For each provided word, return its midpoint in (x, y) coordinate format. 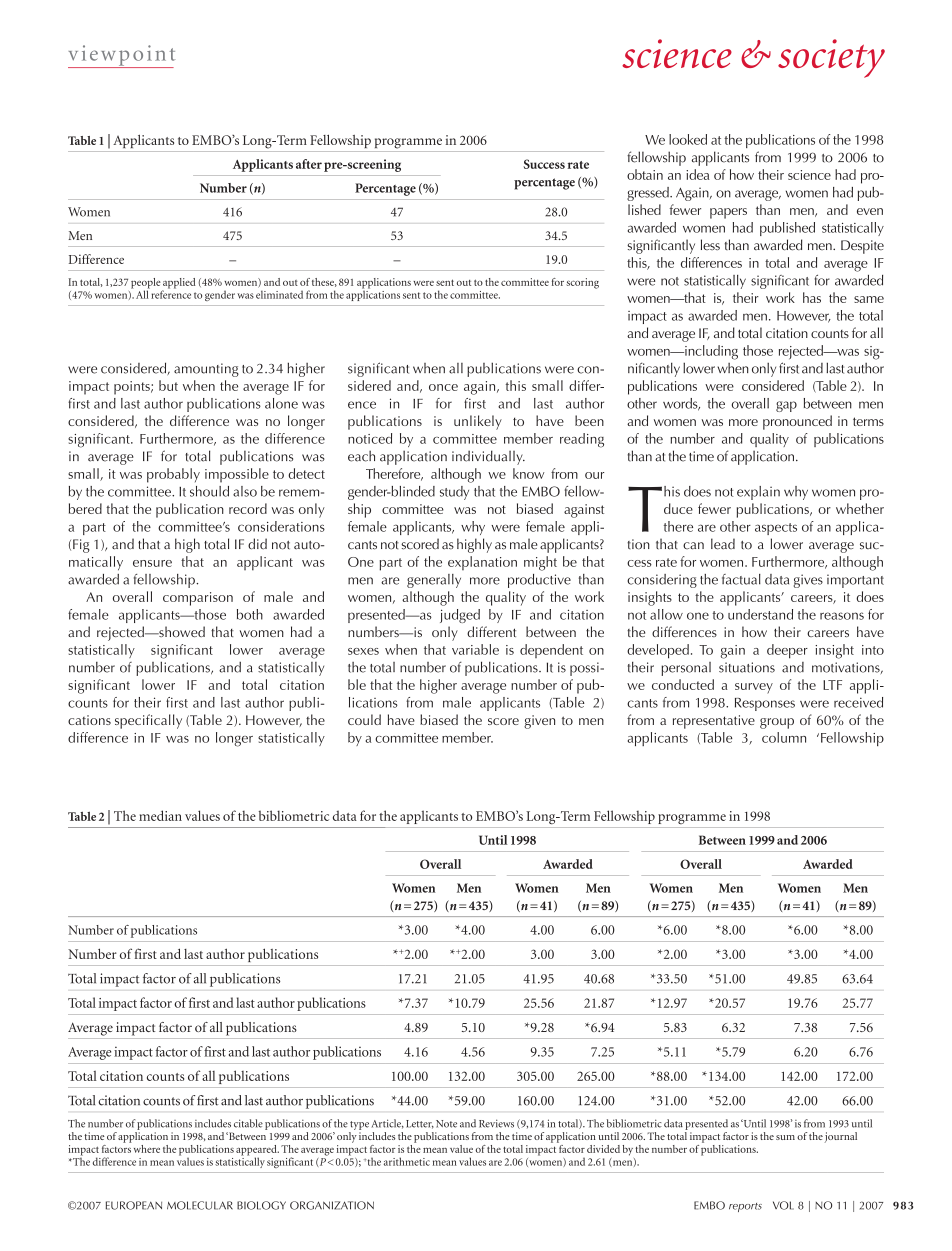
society (831, 58)
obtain (645, 174)
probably (173, 475)
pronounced (797, 422)
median (160, 815)
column (784, 737)
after (309, 164)
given (539, 722)
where (147, 1149)
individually (488, 457)
